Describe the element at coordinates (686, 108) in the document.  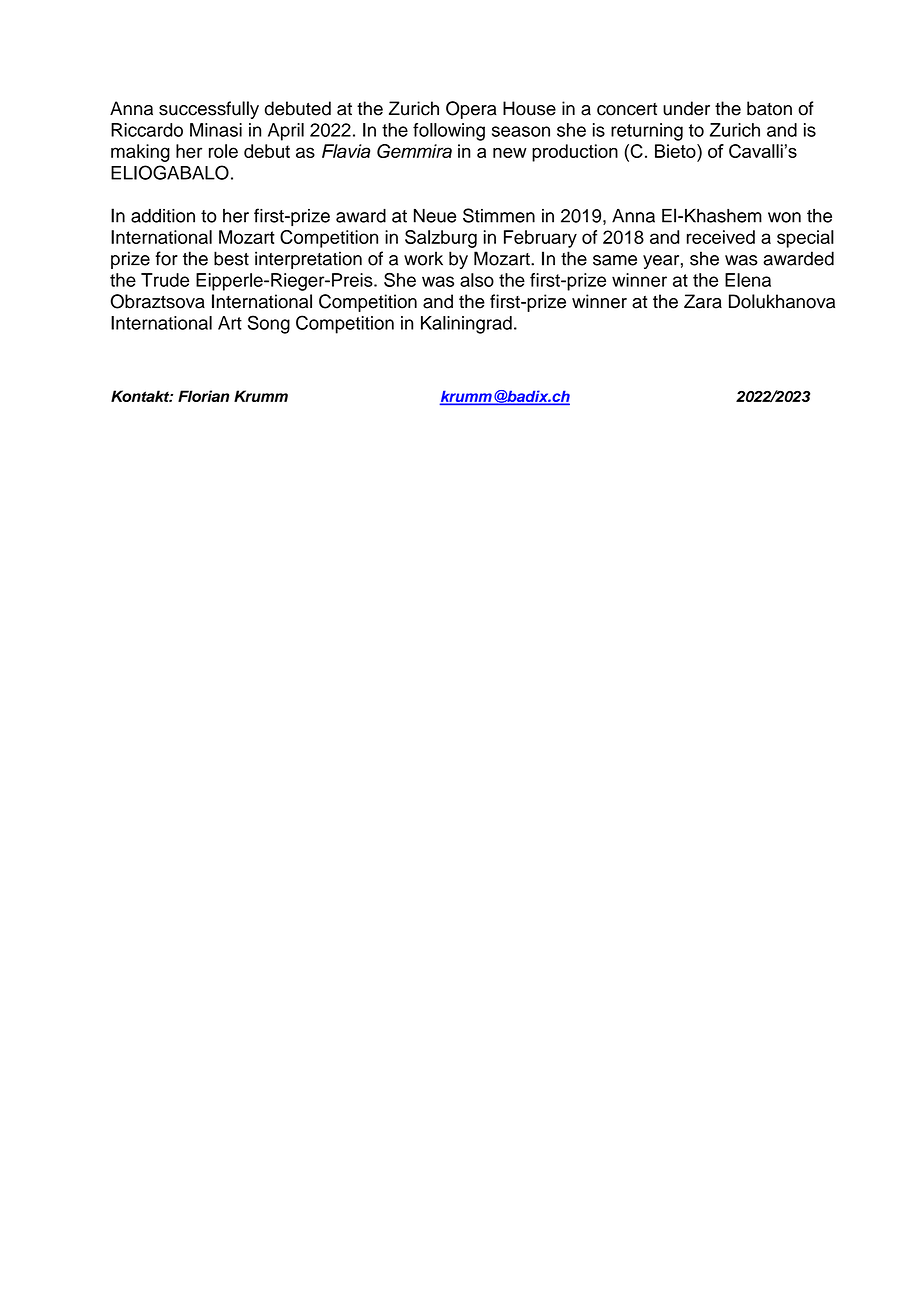
I see `under` at that location.
